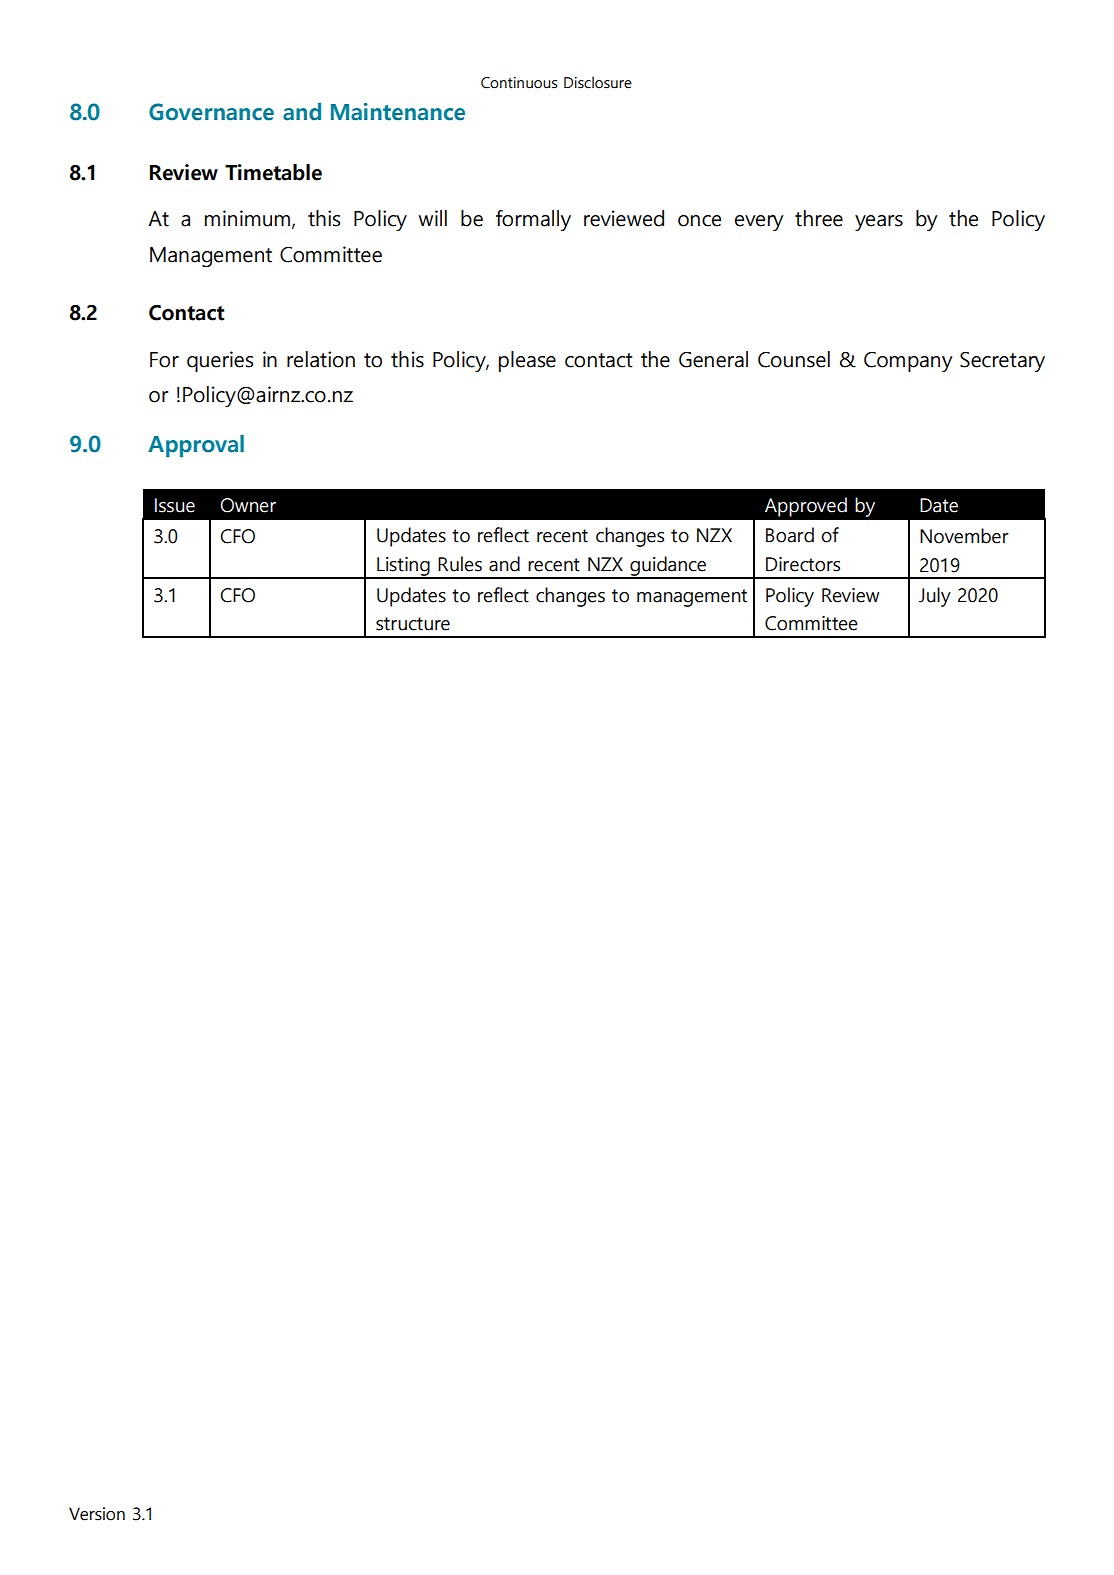 Image resolution: width=1114 pixels, height=1575 pixels. I want to click on Continuous, so click(519, 83).
